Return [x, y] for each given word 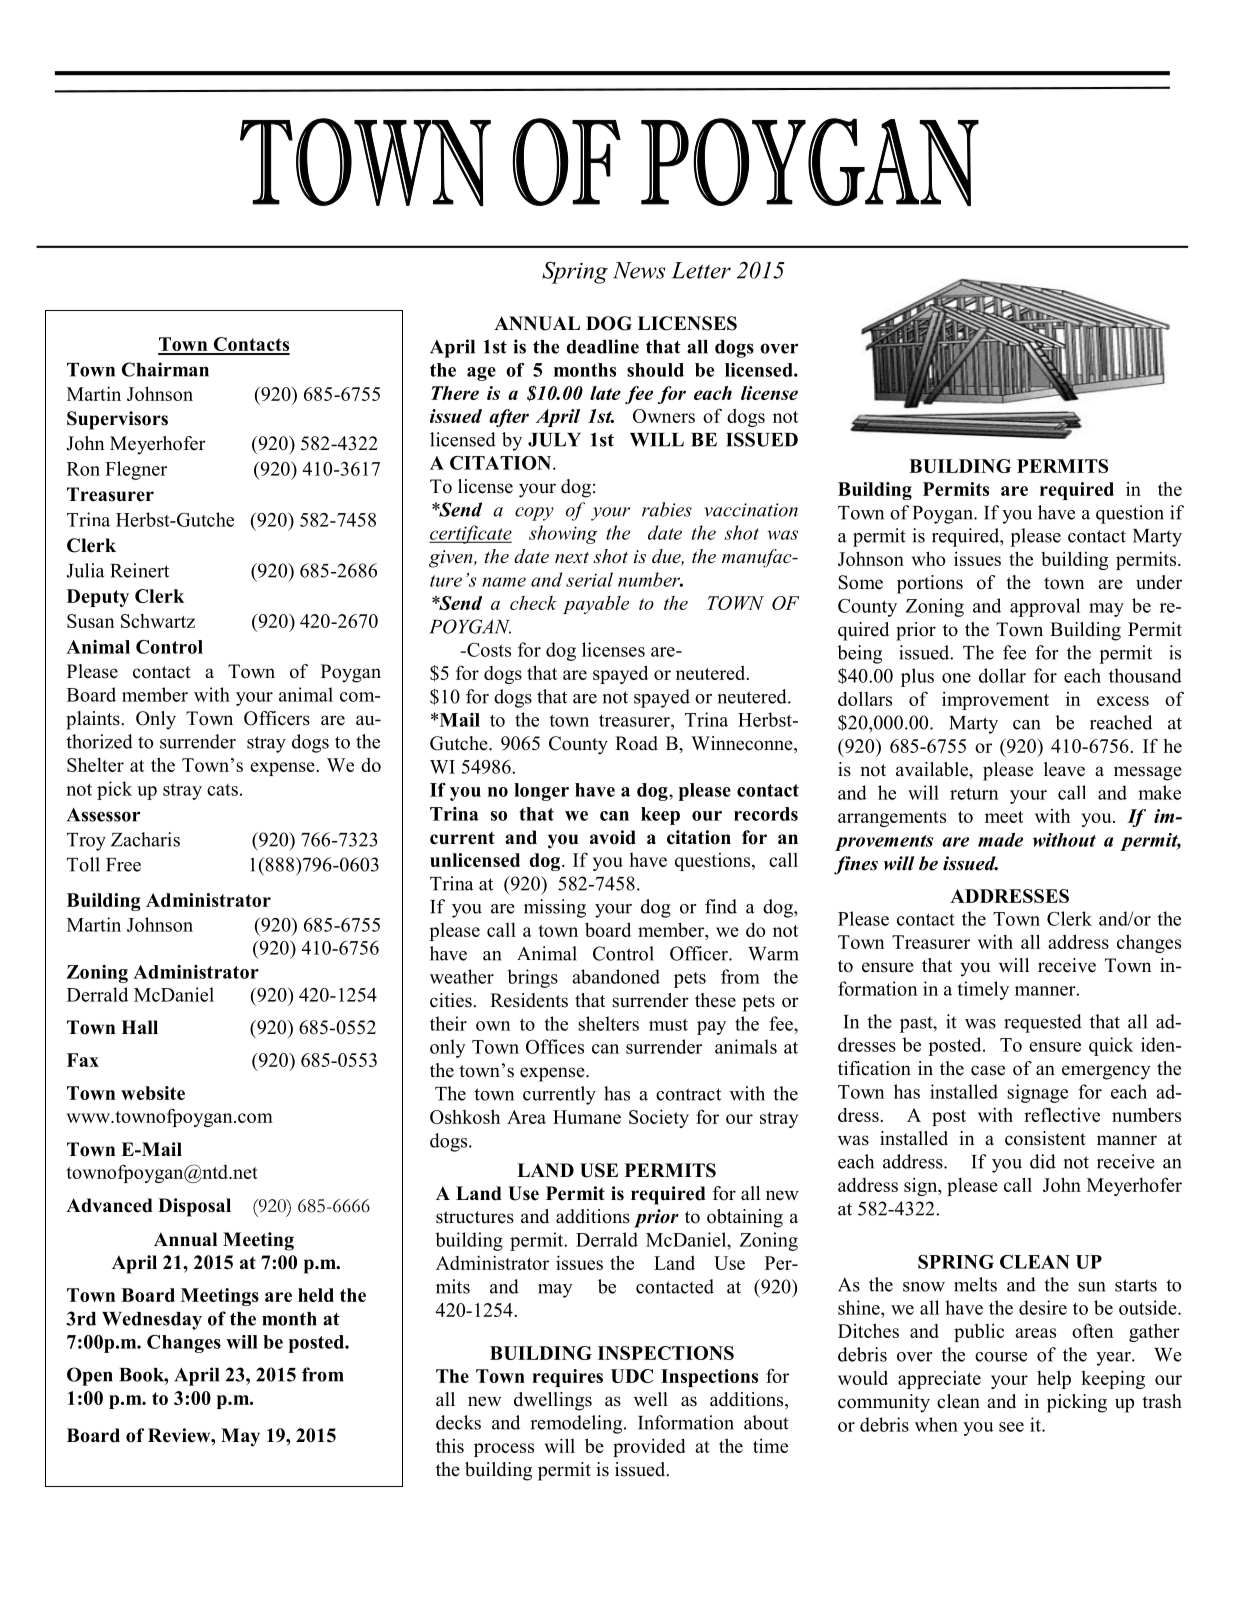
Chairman [165, 369]
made [1000, 840]
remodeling [577, 1424]
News [639, 270]
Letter [701, 270]
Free [123, 865]
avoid [613, 837]
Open [90, 1376]
